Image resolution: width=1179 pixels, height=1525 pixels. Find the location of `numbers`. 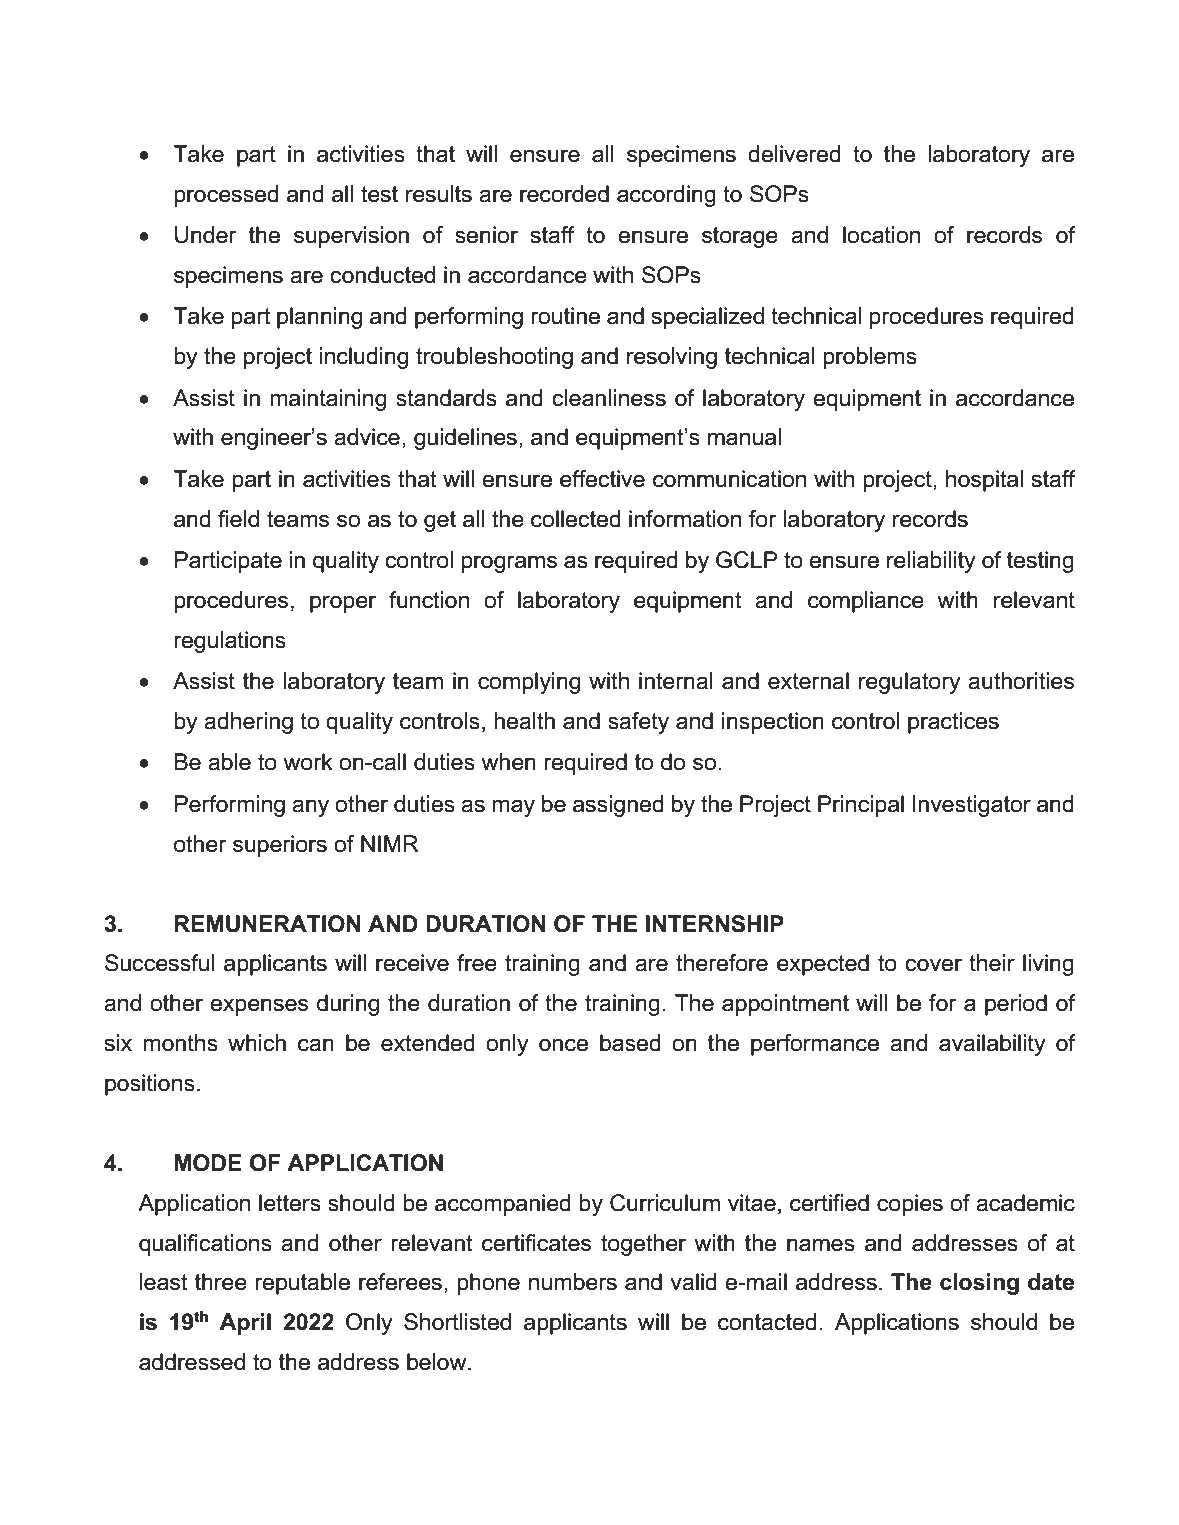

numbers is located at coordinates (573, 1282).
